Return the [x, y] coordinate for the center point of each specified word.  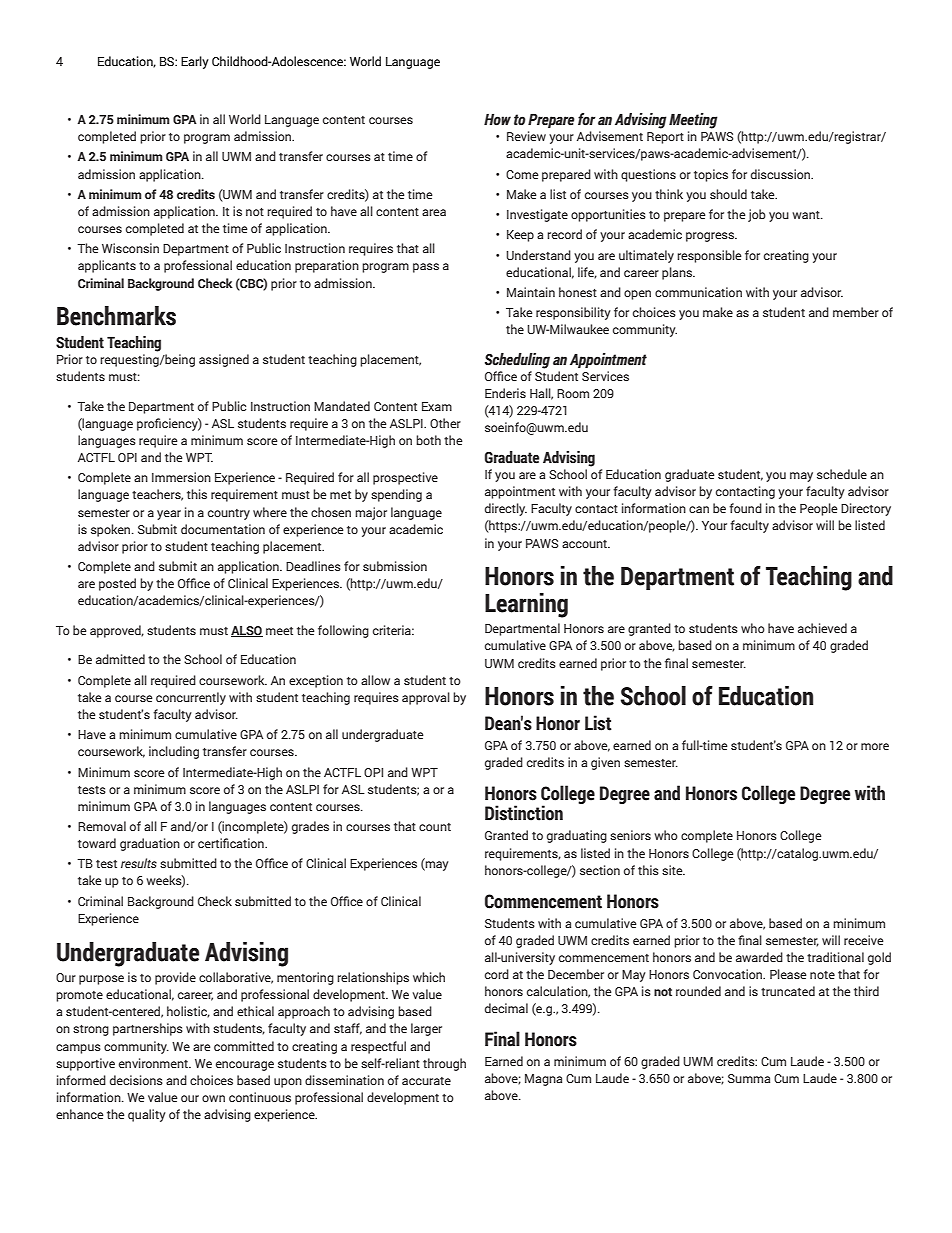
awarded [759, 957]
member [856, 312]
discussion [782, 174]
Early [195, 62]
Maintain [531, 292]
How [497, 120]
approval [426, 698]
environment [154, 1063]
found [745, 508]
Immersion [181, 477]
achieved [822, 628]
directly [506, 509]
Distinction [524, 813]
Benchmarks [116, 316]
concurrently [191, 698]
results [139, 863]
